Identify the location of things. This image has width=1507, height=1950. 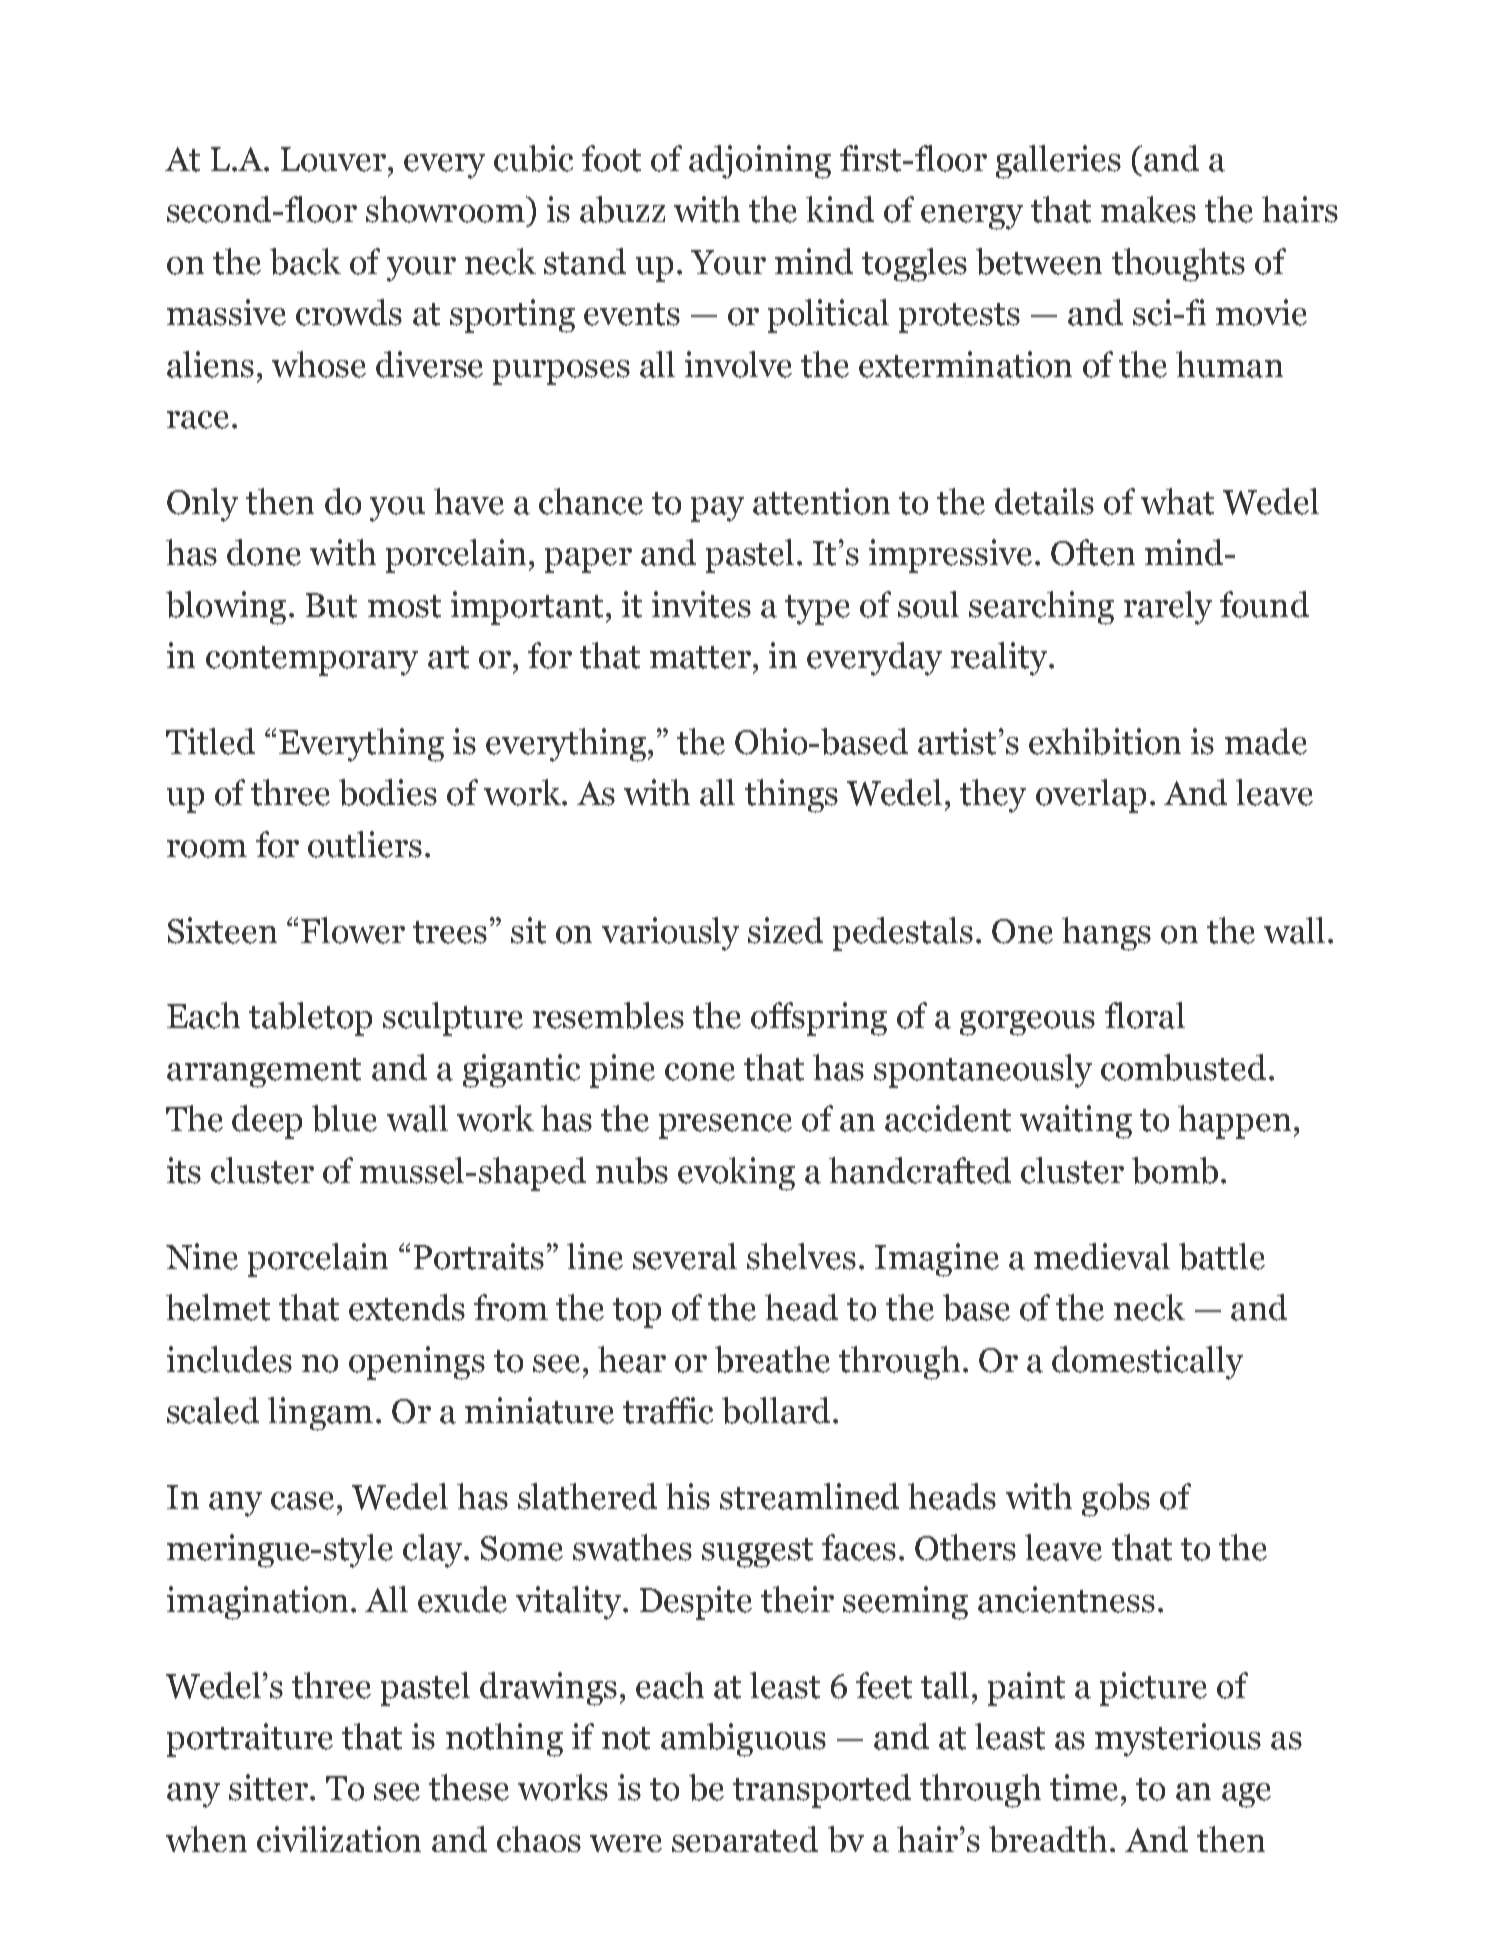
(791, 796).
